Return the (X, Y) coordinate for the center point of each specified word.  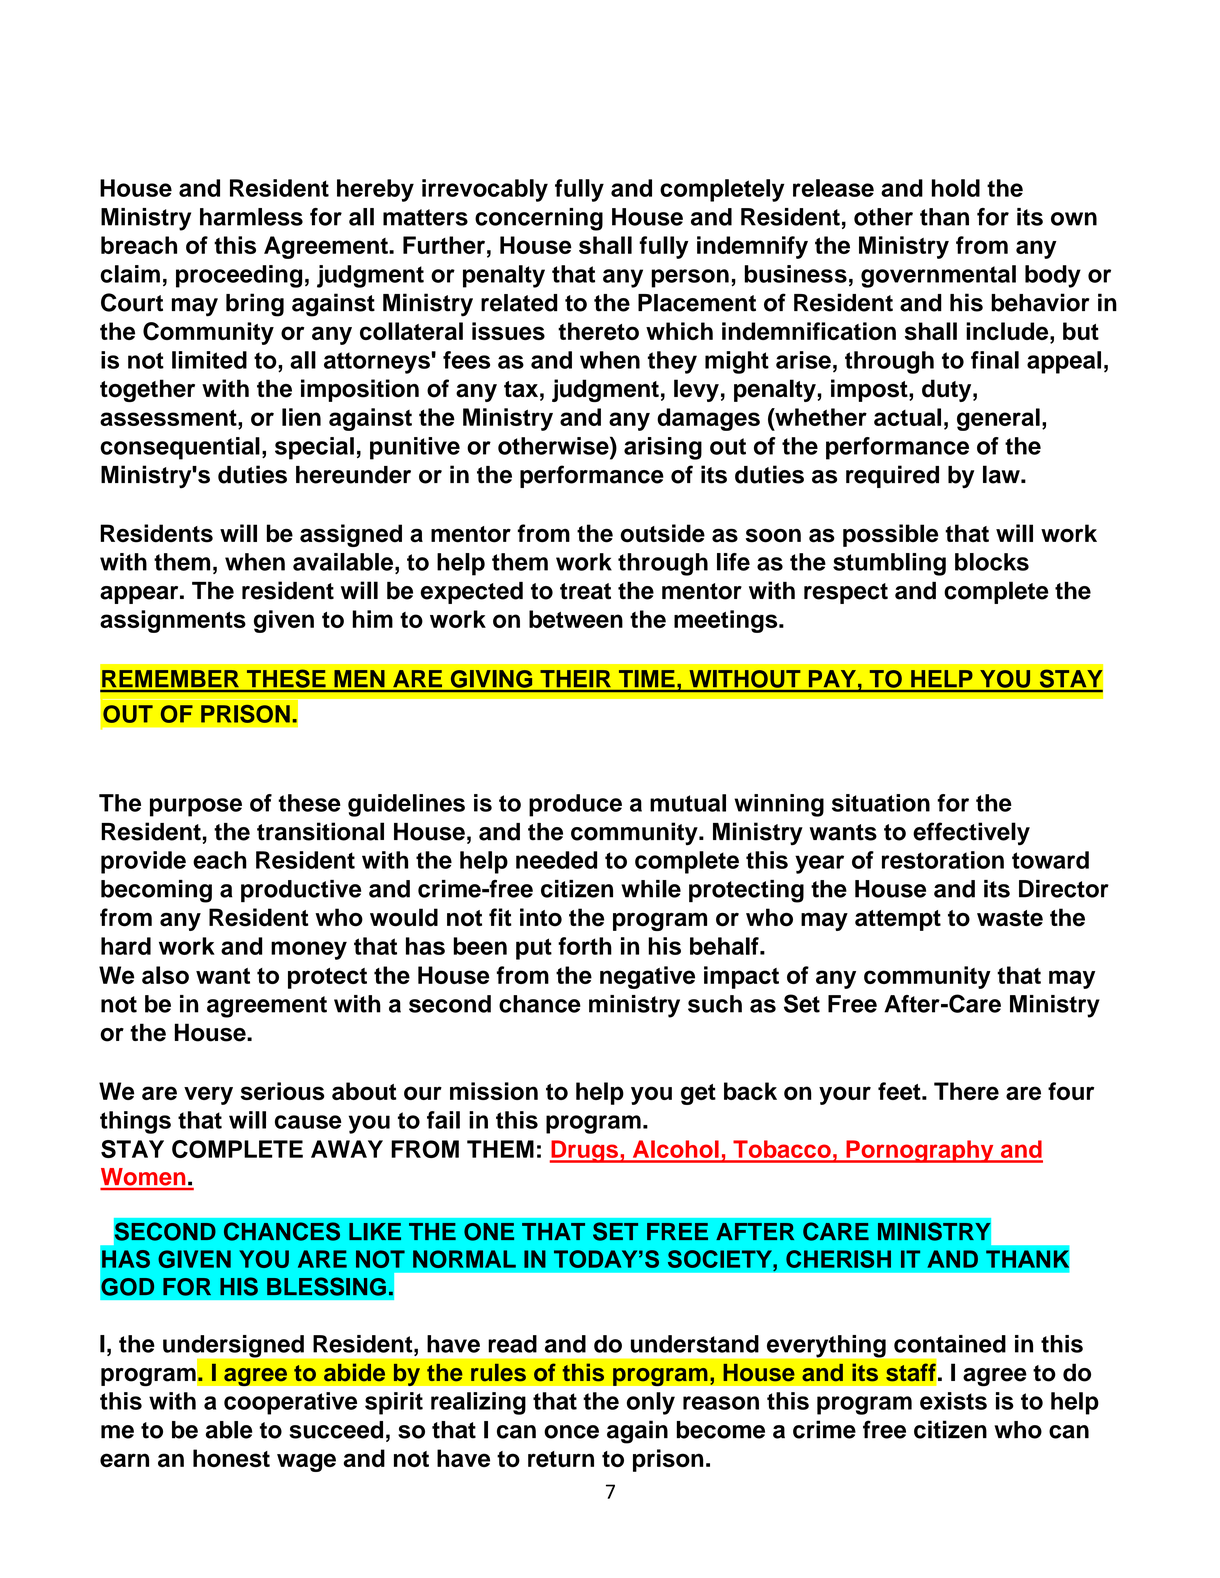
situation (881, 803)
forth (585, 946)
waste (1010, 918)
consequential (180, 448)
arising (663, 448)
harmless (251, 217)
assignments (173, 621)
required (892, 476)
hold (956, 188)
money (309, 950)
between (576, 619)
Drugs (585, 1151)
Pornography (920, 1151)
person (690, 278)
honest (231, 1458)
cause (308, 1122)
